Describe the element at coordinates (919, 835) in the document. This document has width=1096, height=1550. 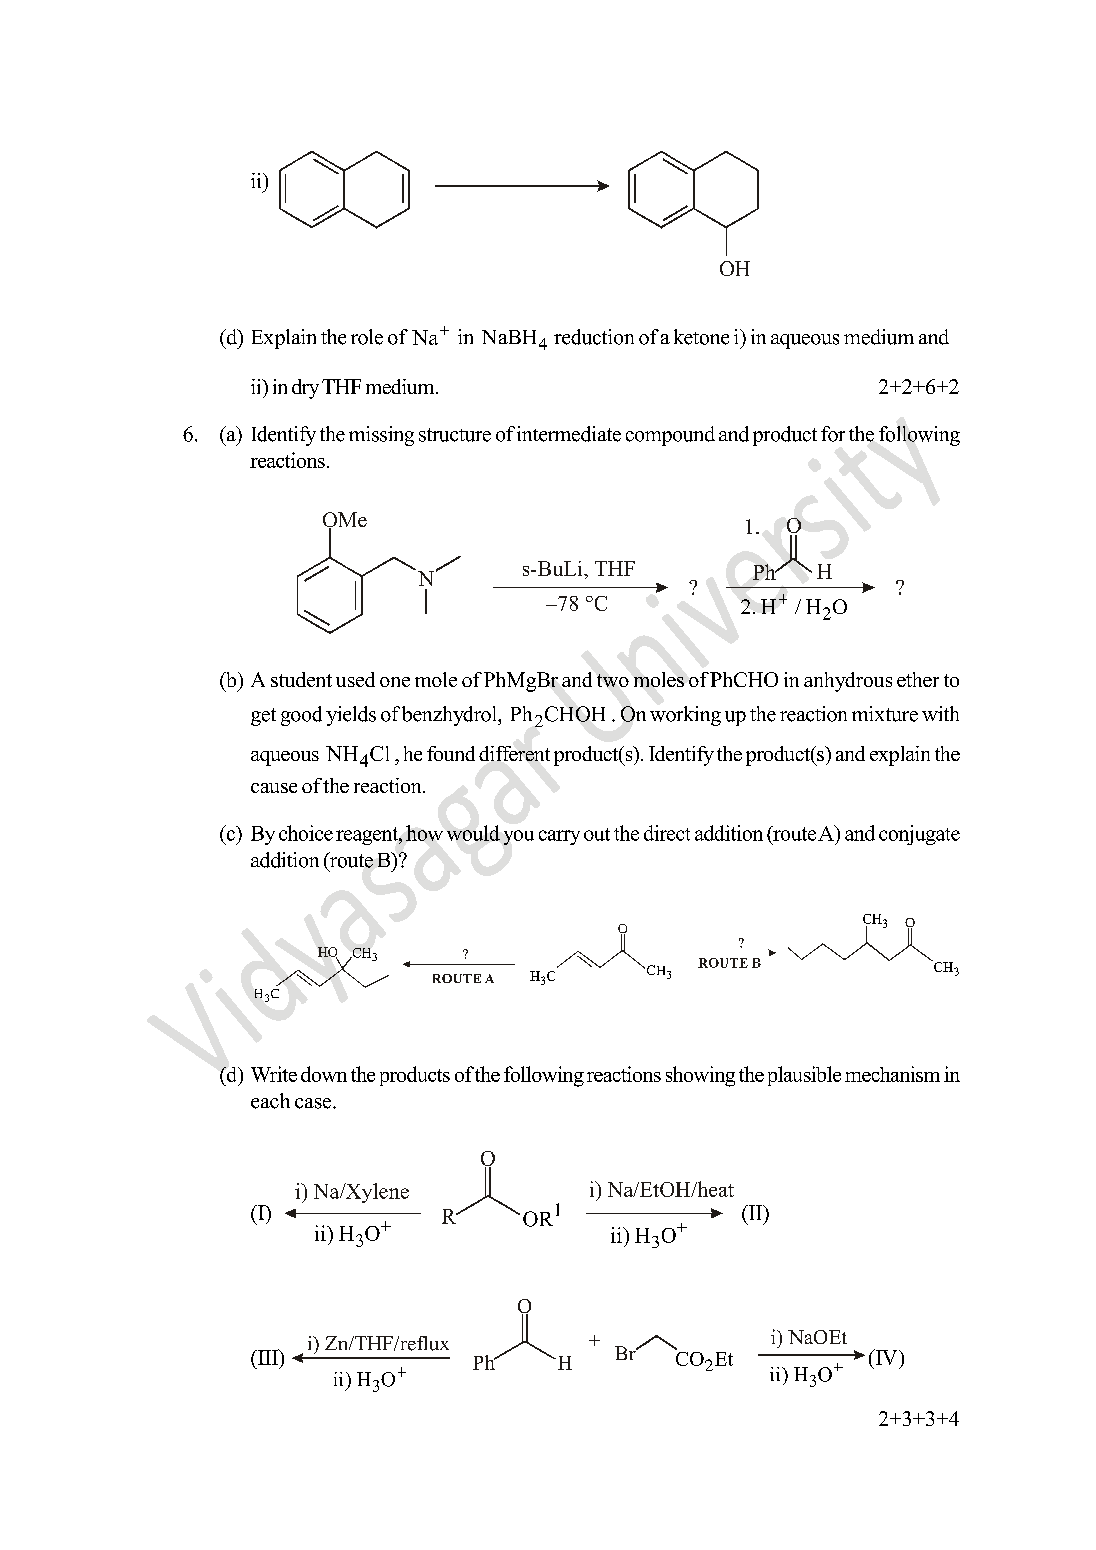
I see `conjugate` at that location.
